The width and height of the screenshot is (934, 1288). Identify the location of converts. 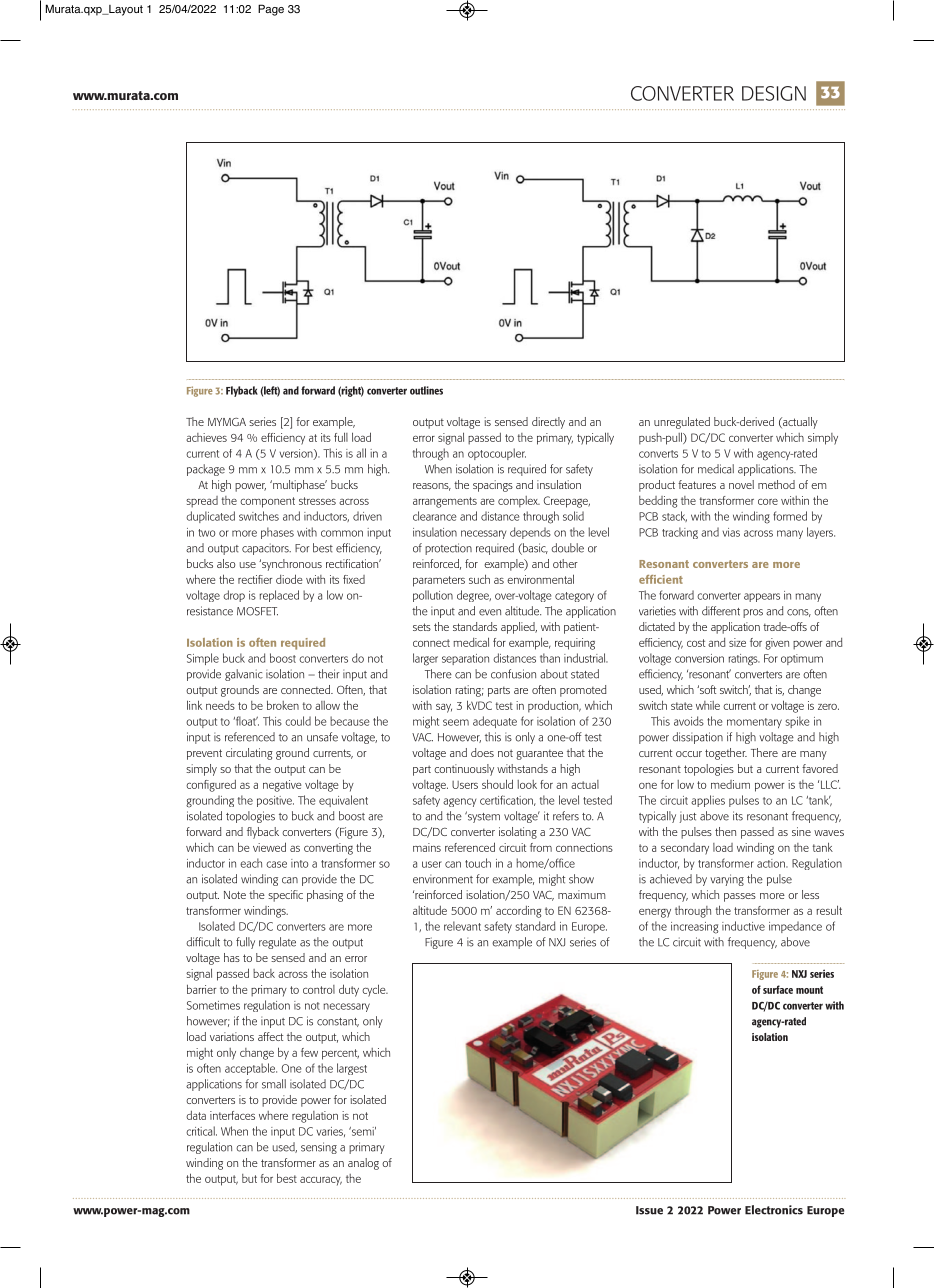
(658, 454).
